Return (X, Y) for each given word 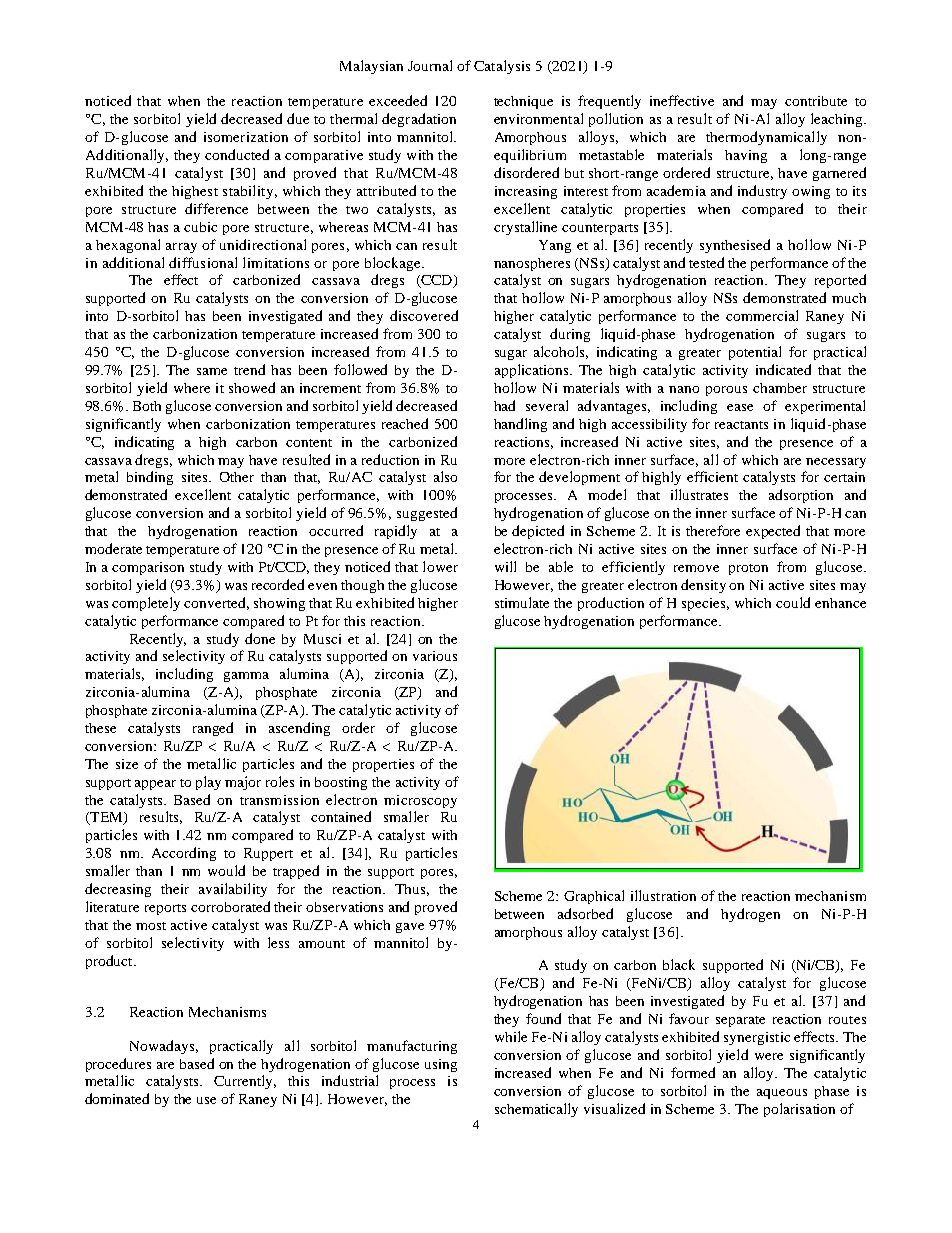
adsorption (801, 496)
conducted (237, 154)
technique (523, 102)
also (445, 476)
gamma (246, 677)
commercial (762, 315)
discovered (424, 315)
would (226, 870)
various (435, 656)
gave (410, 928)
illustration (663, 895)
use (206, 1100)
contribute (816, 101)
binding (150, 478)
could (793, 602)
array (181, 248)
